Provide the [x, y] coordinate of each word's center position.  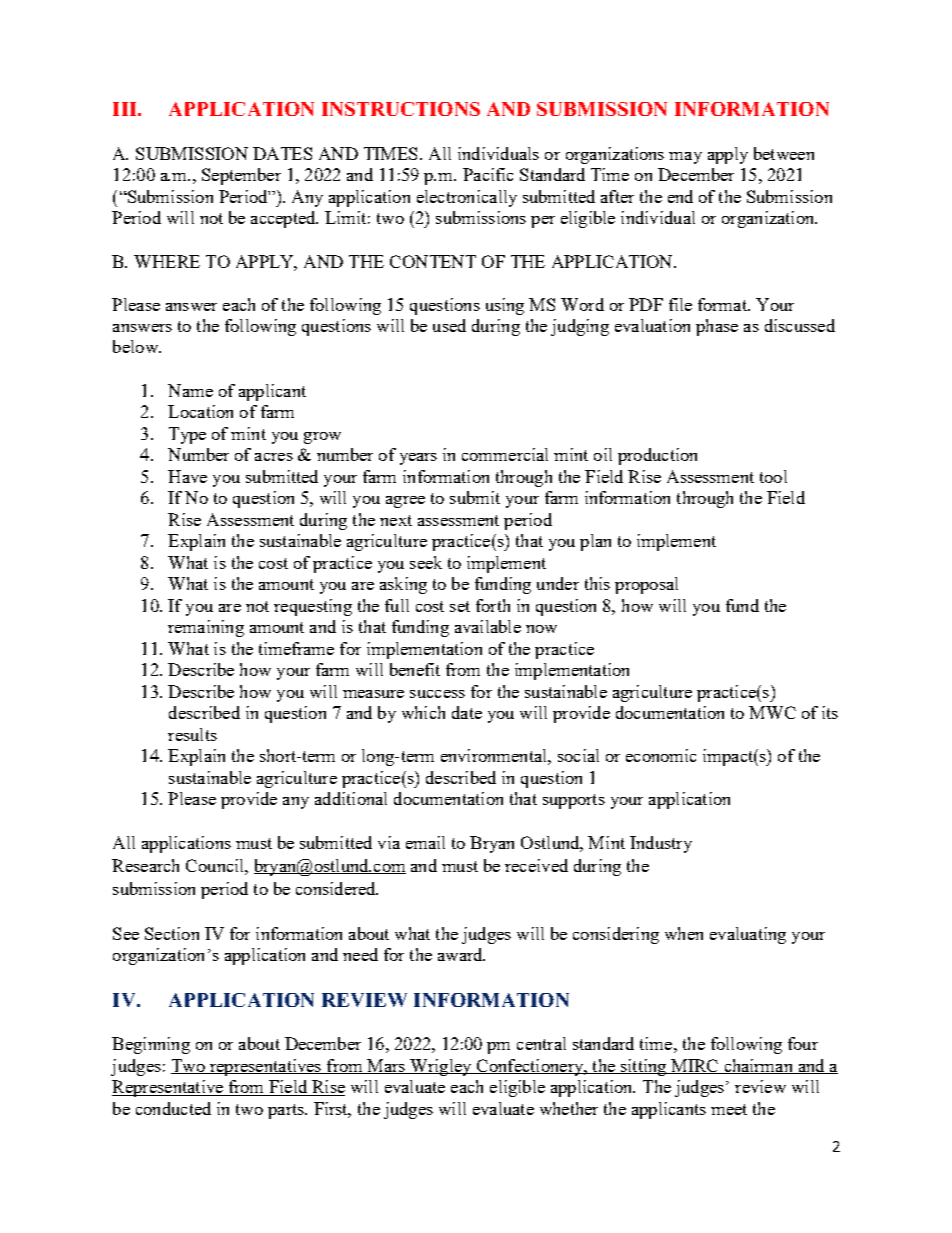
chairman [758, 1066]
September [241, 176]
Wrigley [441, 1067]
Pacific [488, 174]
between [784, 153]
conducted [173, 1108]
